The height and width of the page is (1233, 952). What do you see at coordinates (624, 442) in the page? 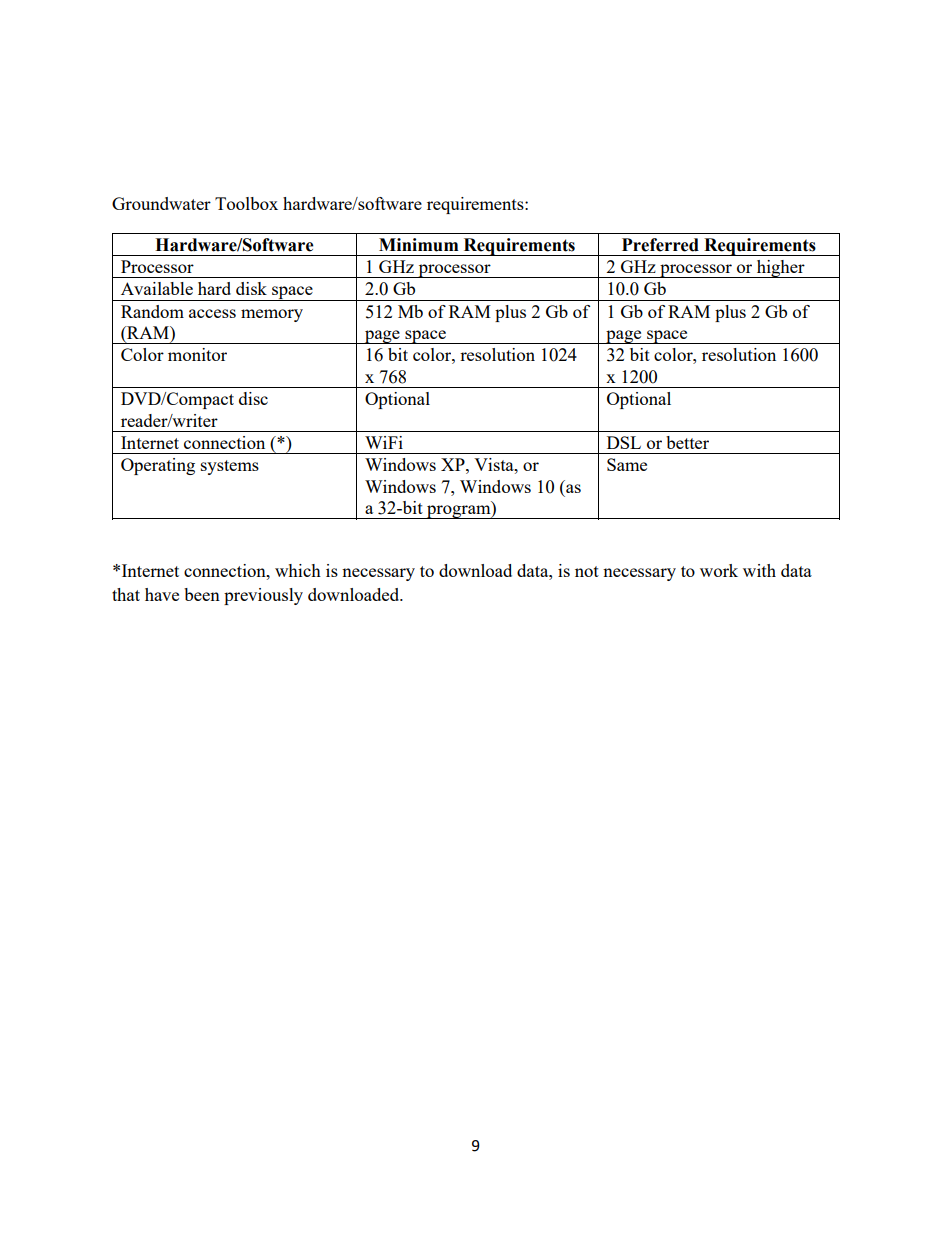
I see `DSL` at bounding box center [624, 442].
